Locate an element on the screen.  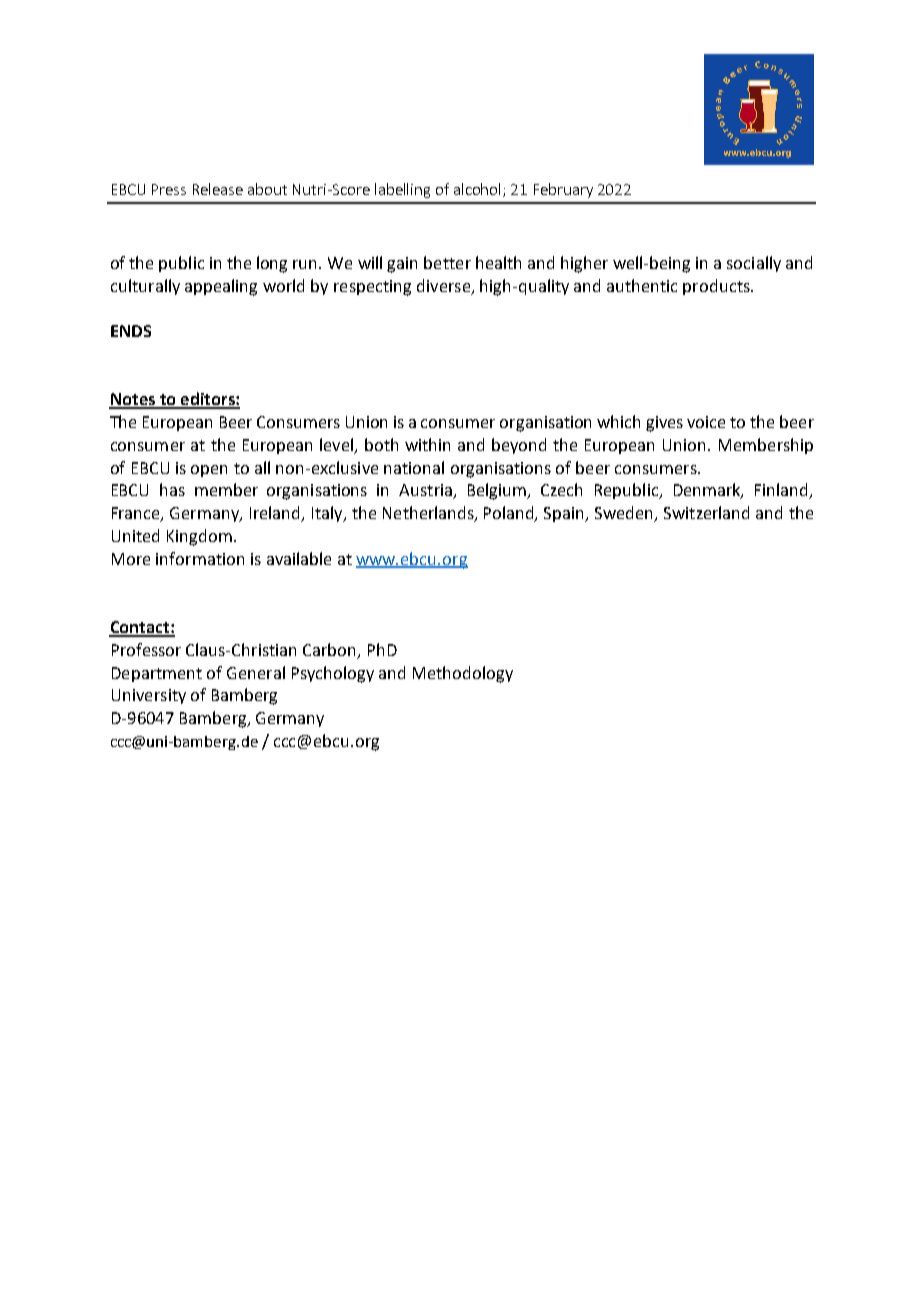
alcohol is located at coordinates (479, 190).
